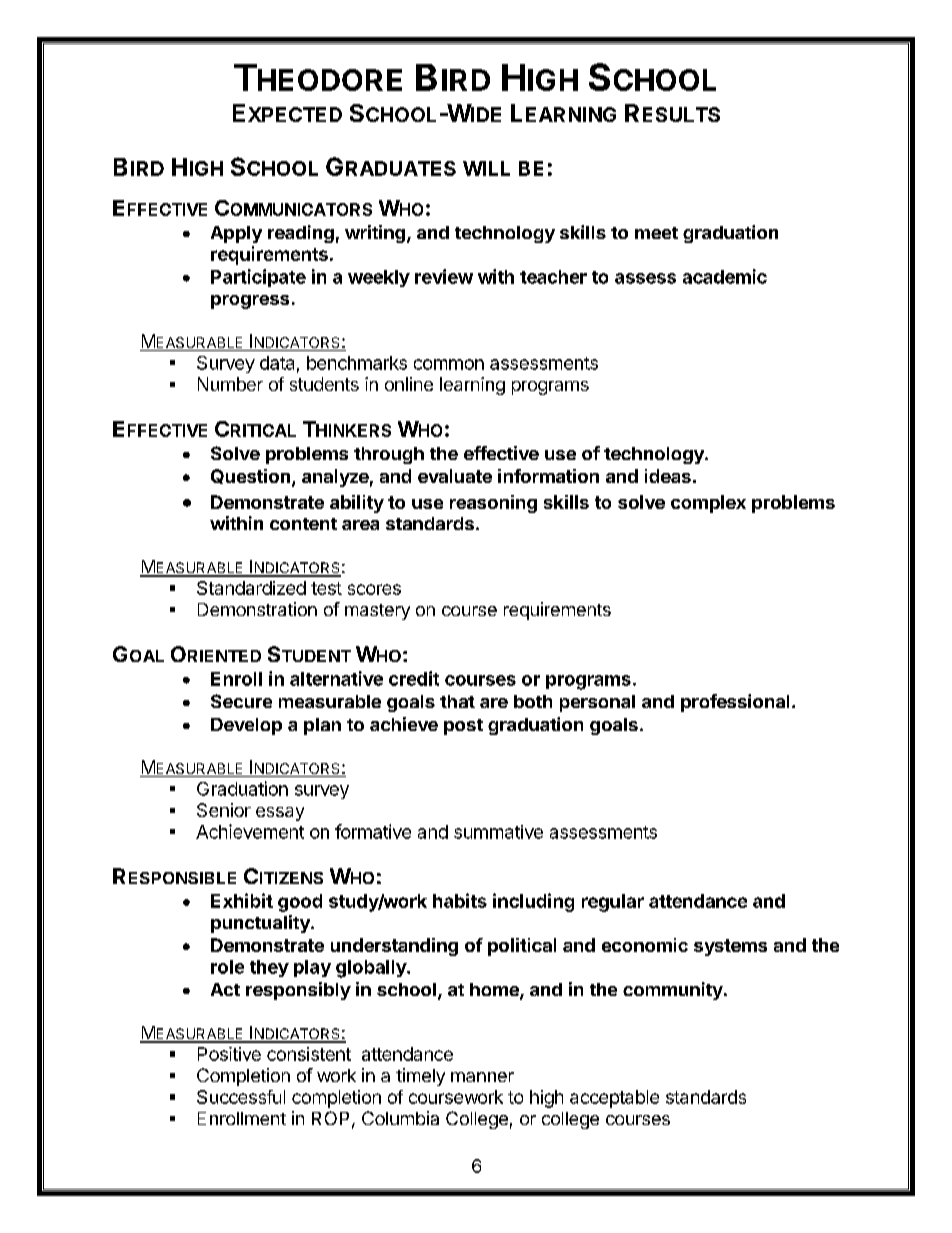  Describe the element at coordinates (656, 233) in the page. I see `meet` at that location.
